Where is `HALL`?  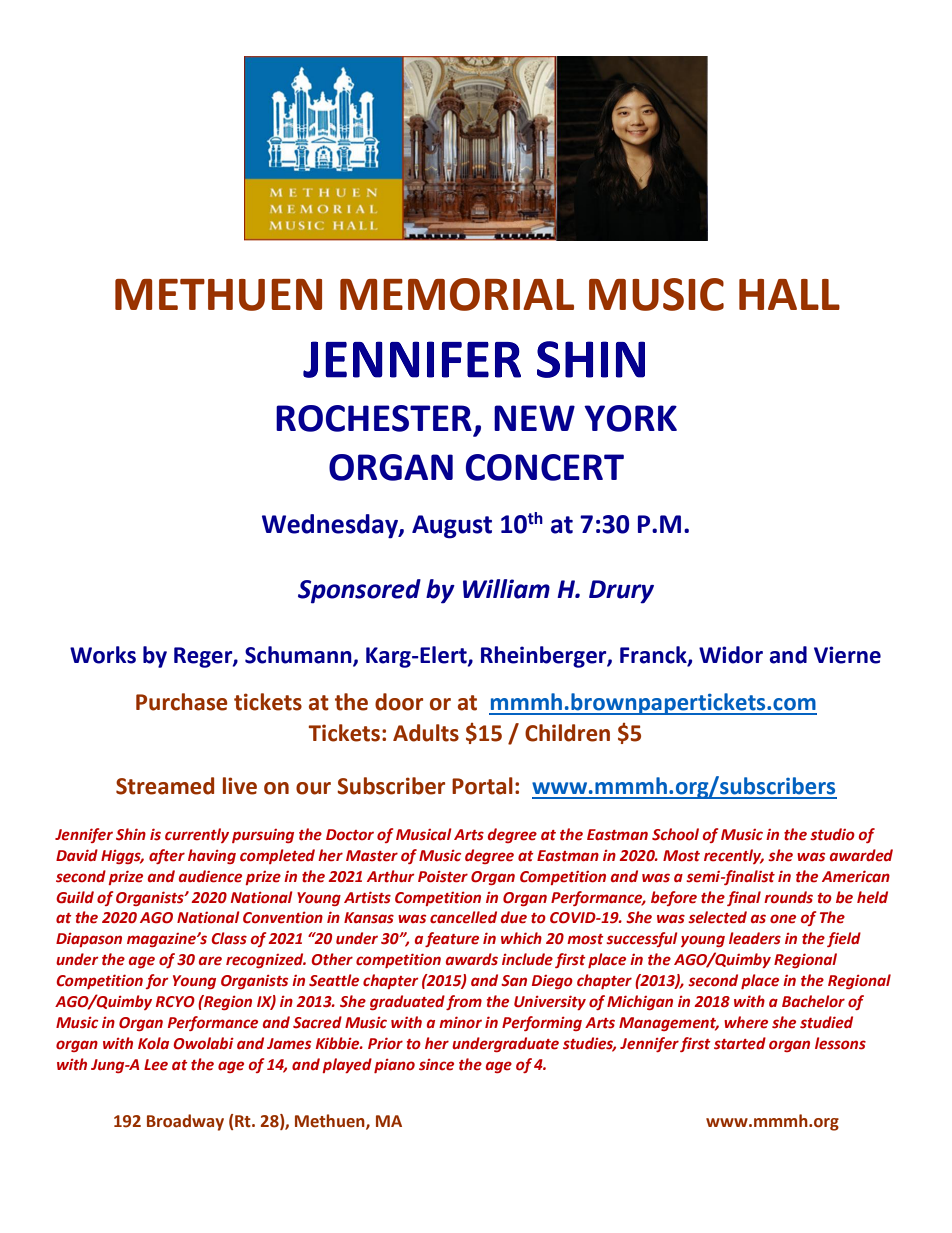 HALL is located at coordinates (789, 294).
